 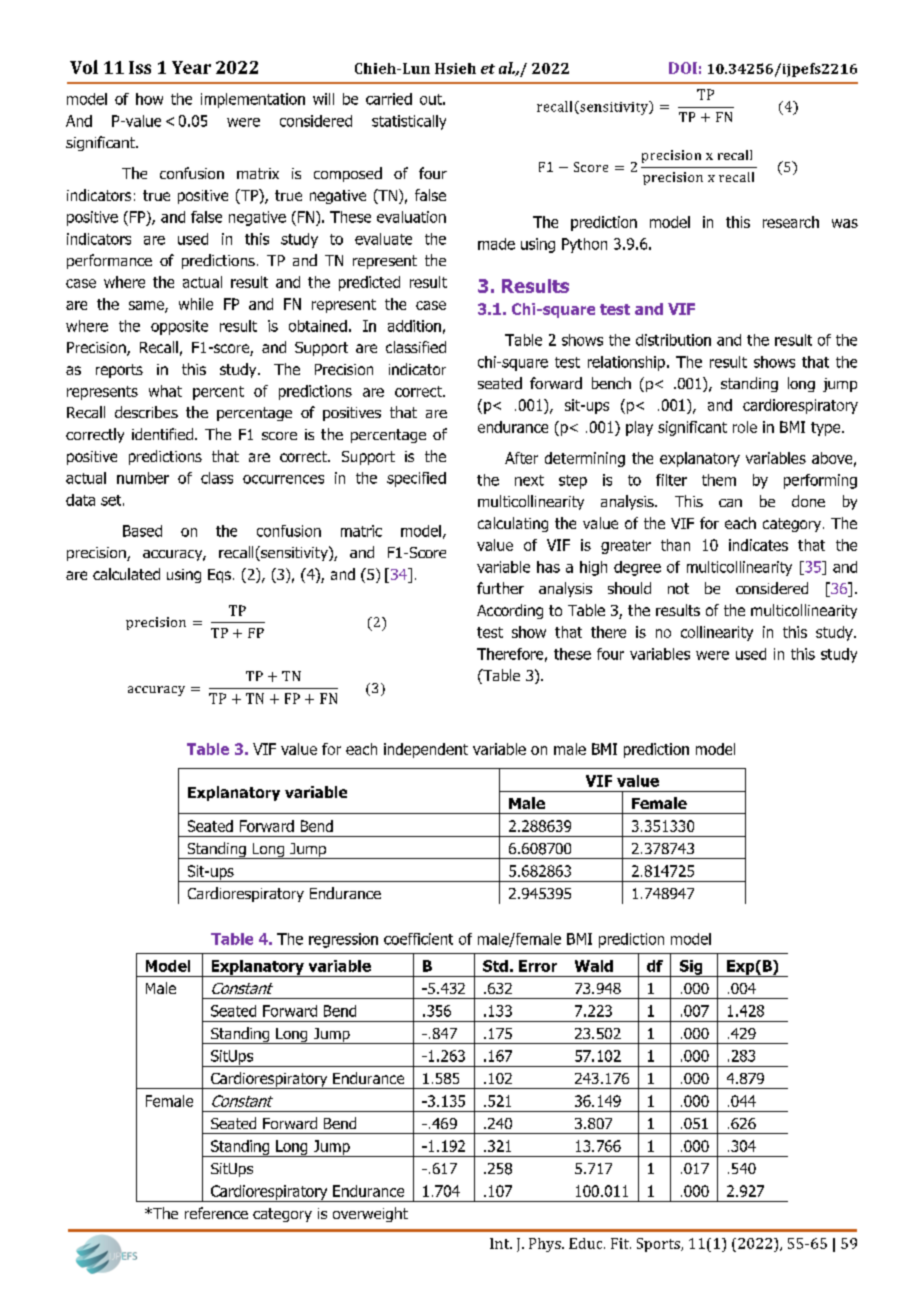 What do you see at coordinates (678, 588) in the image?
I see `not` at bounding box center [678, 588].
